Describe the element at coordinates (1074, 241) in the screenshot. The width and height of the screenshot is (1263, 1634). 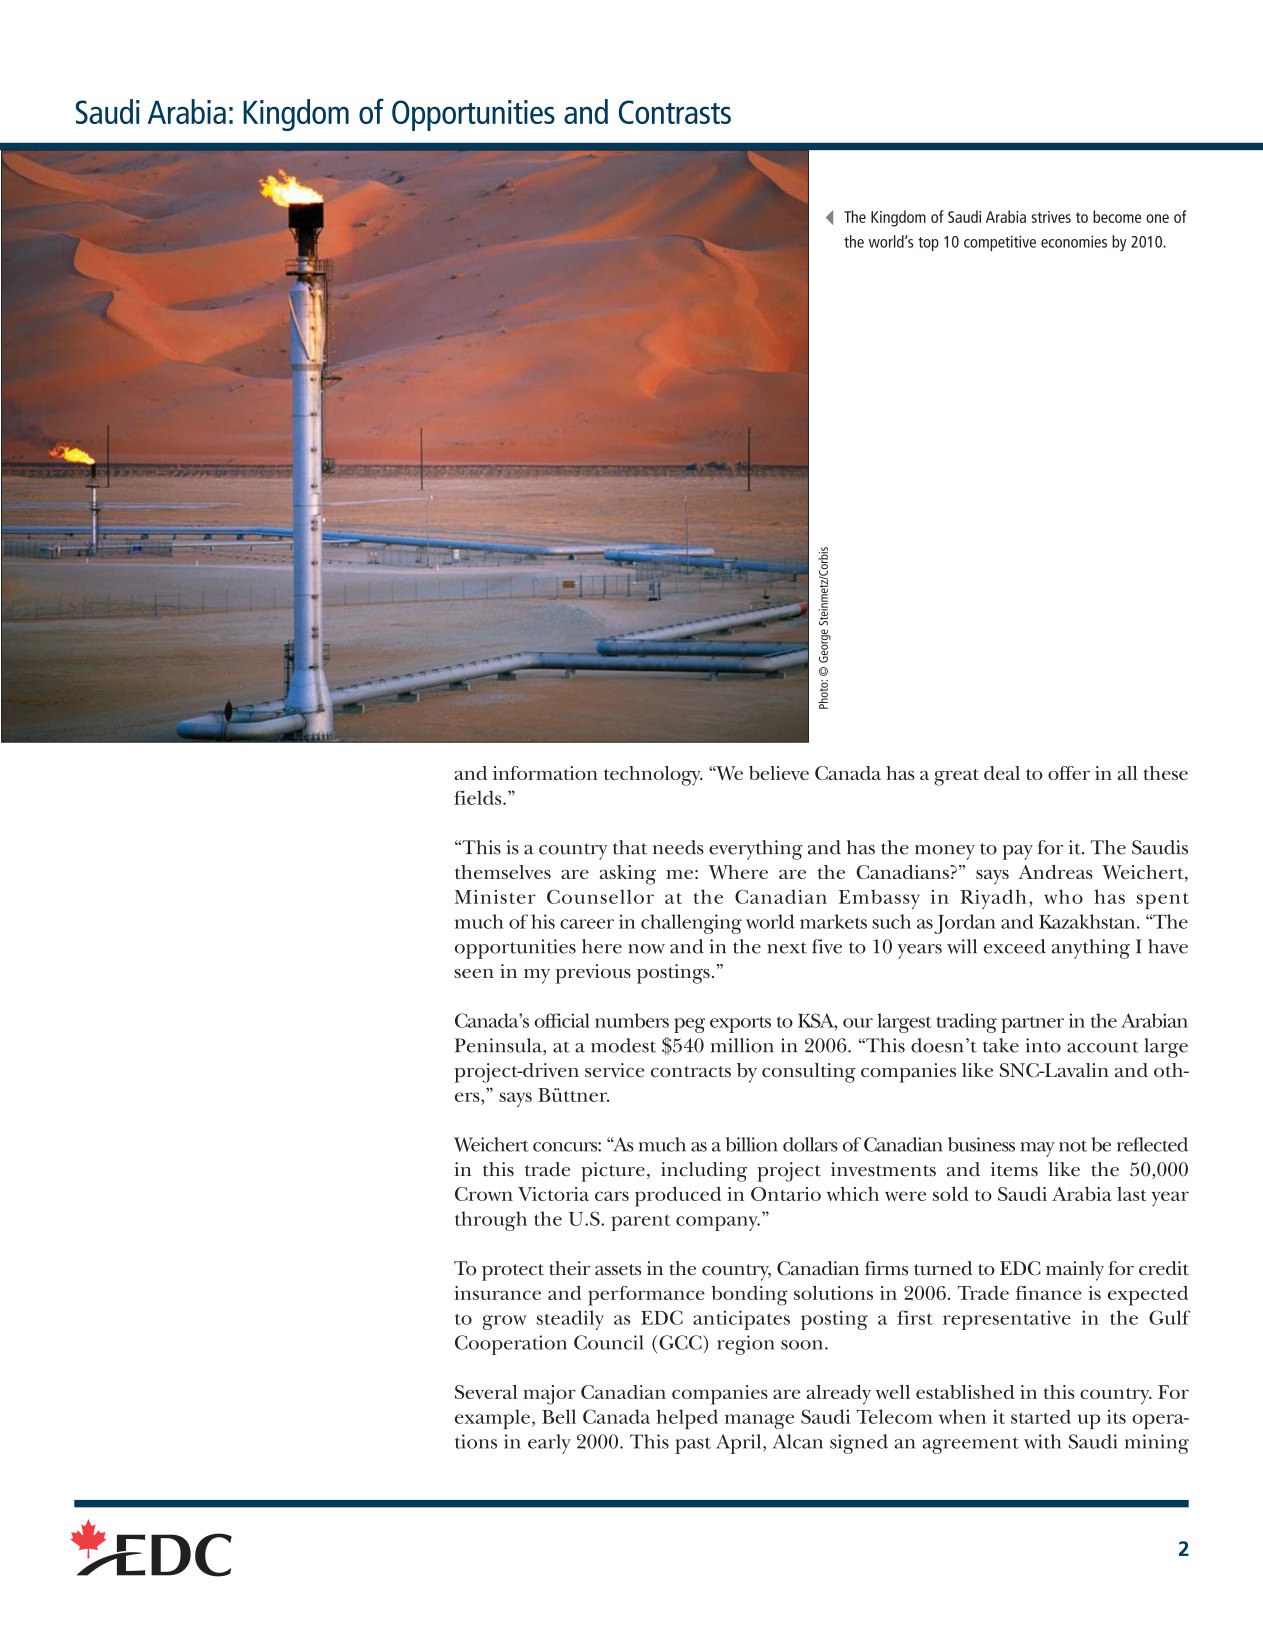
I see `economies` at that location.
